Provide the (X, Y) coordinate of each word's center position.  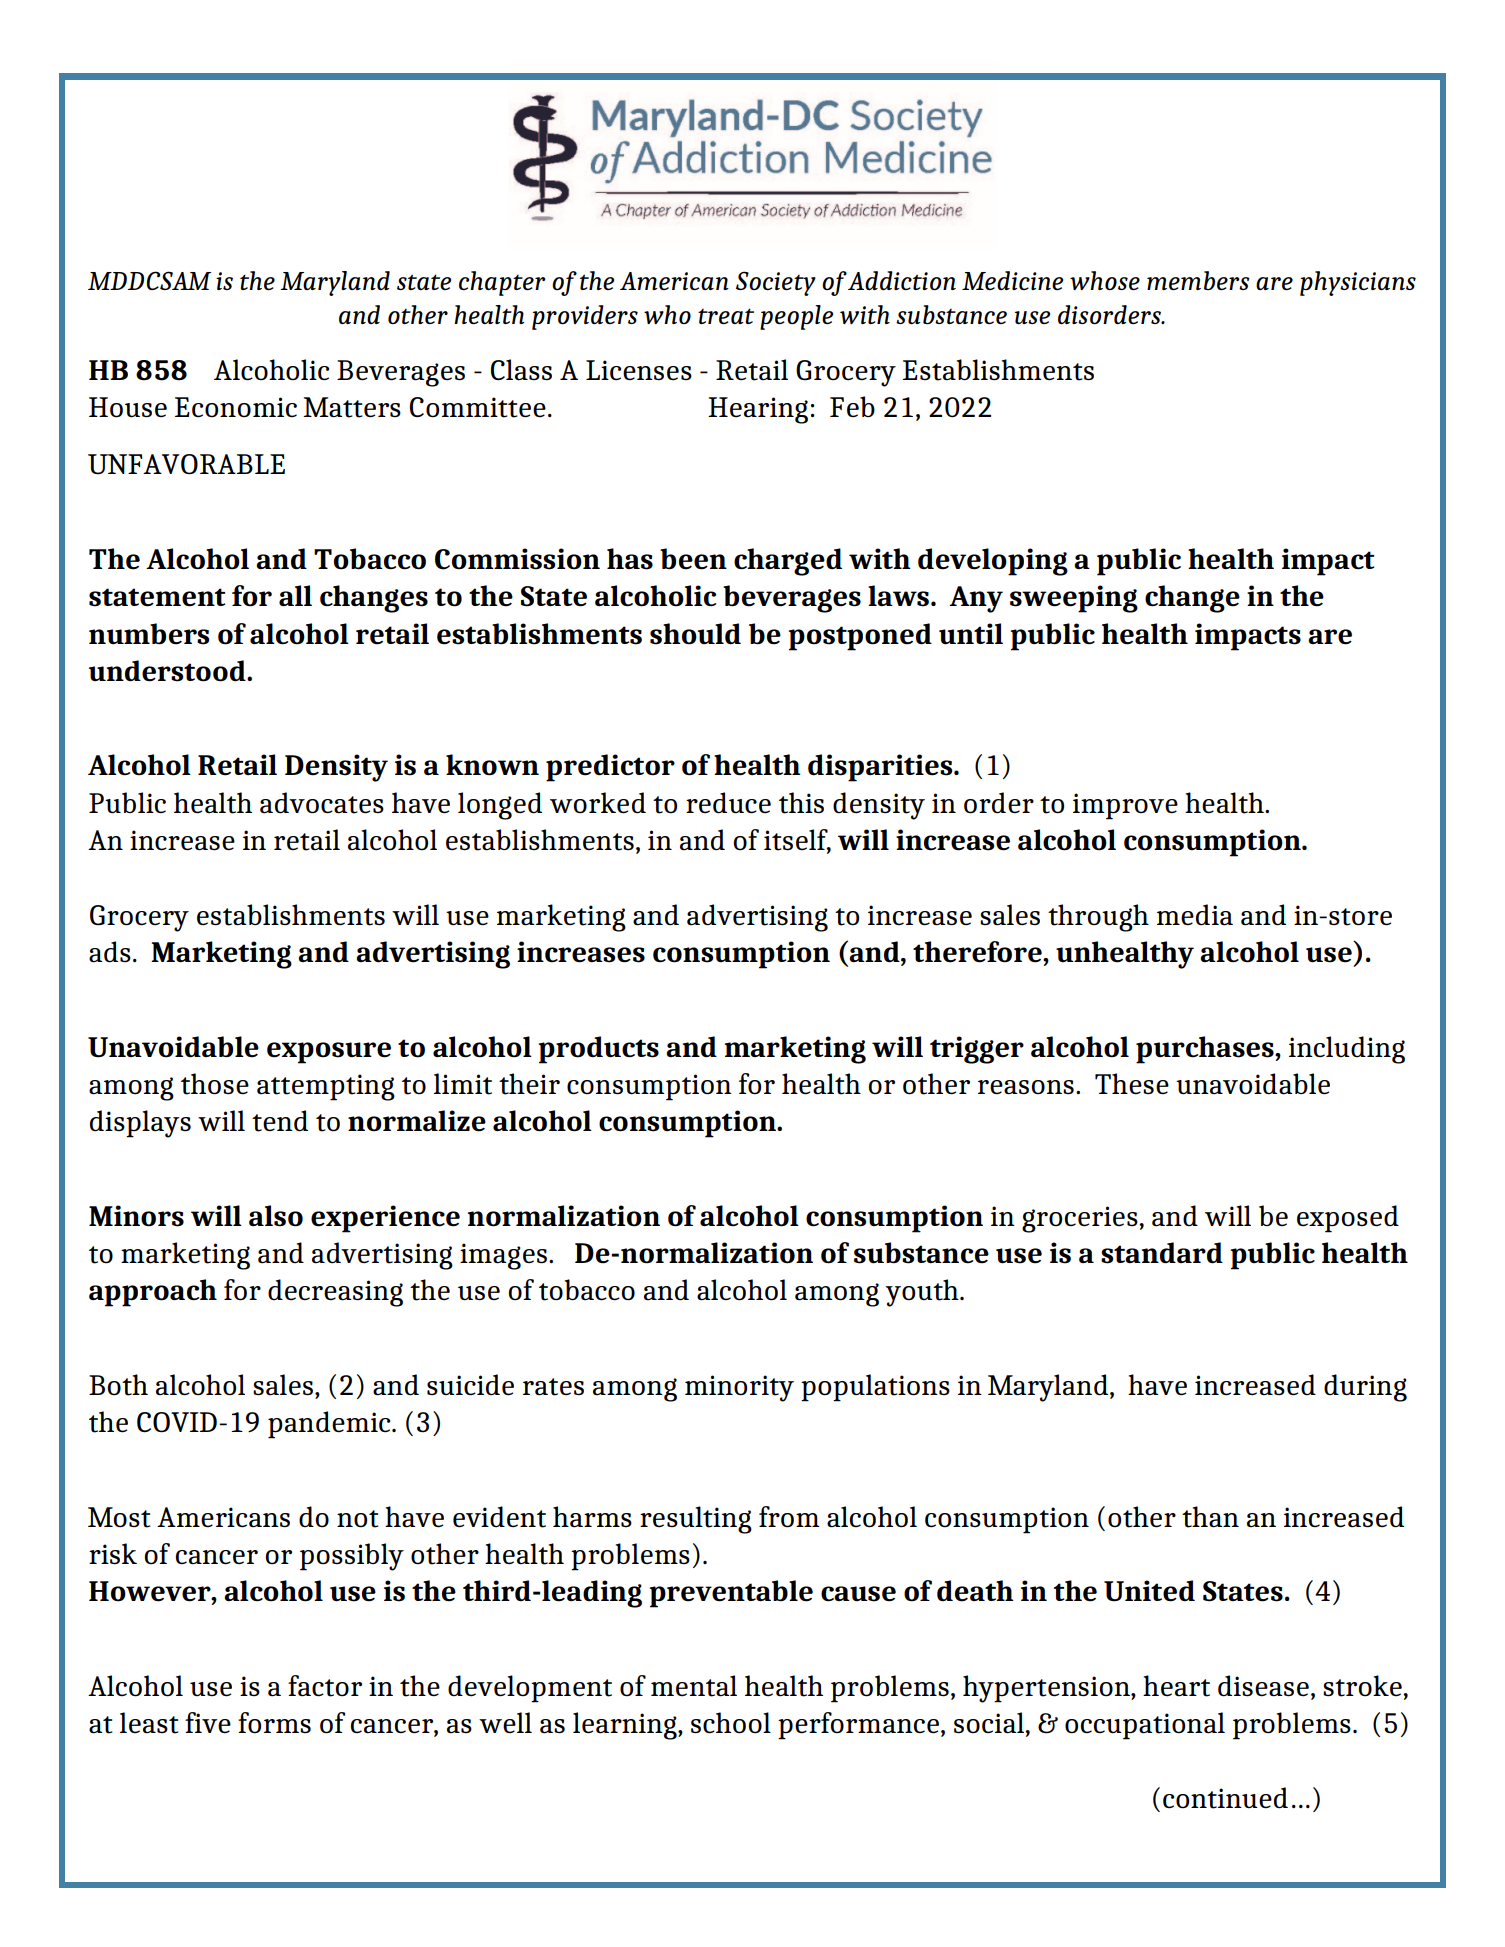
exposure (329, 1053)
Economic (236, 407)
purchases (1206, 1050)
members (1198, 281)
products (598, 1050)
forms (274, 1723)
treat (726, 316)
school (731, 1723)
